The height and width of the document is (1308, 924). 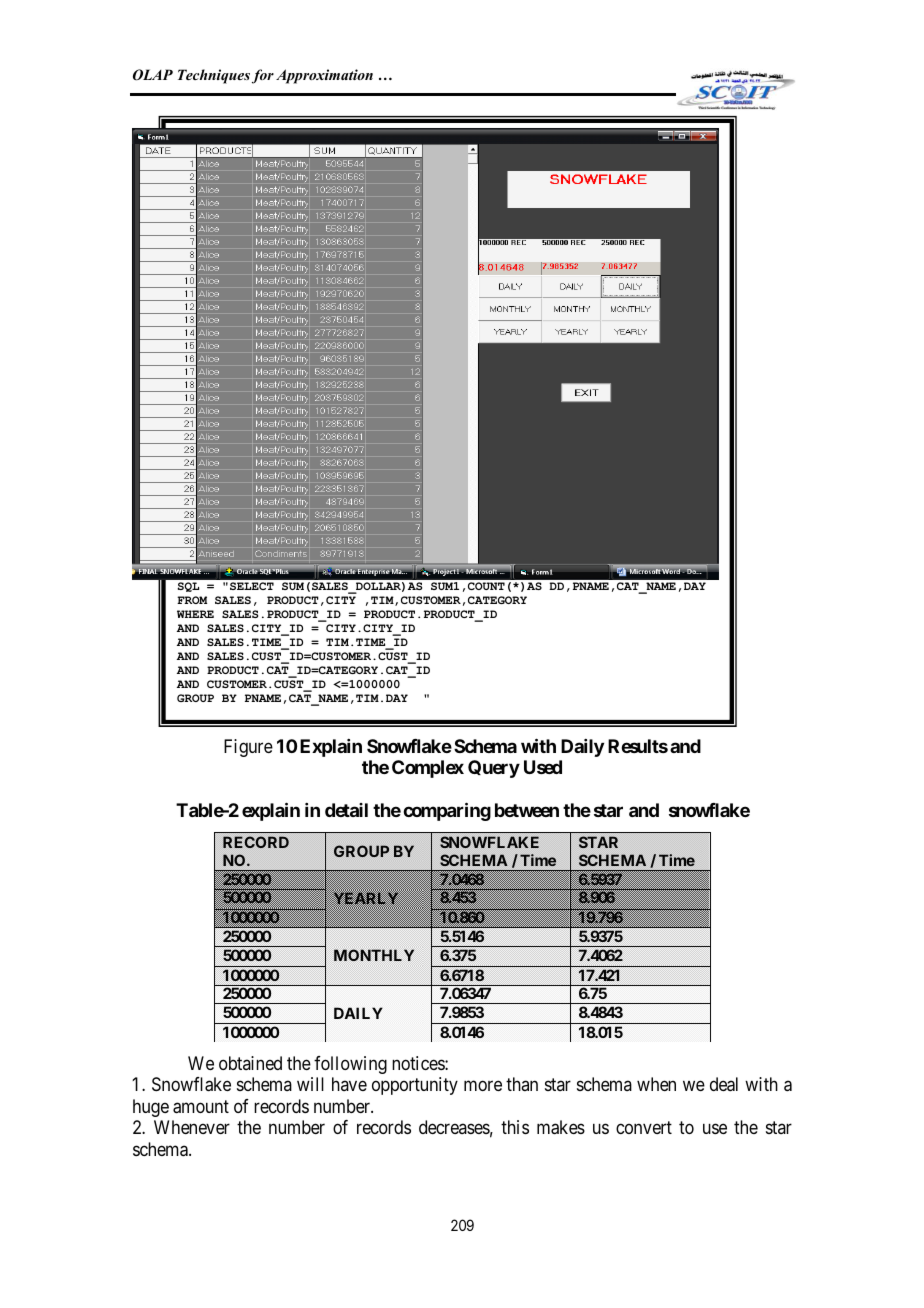 What do you see at coordinates (644, 1128) in the document?
I see `convert` at bounding box center [644, 1128].
